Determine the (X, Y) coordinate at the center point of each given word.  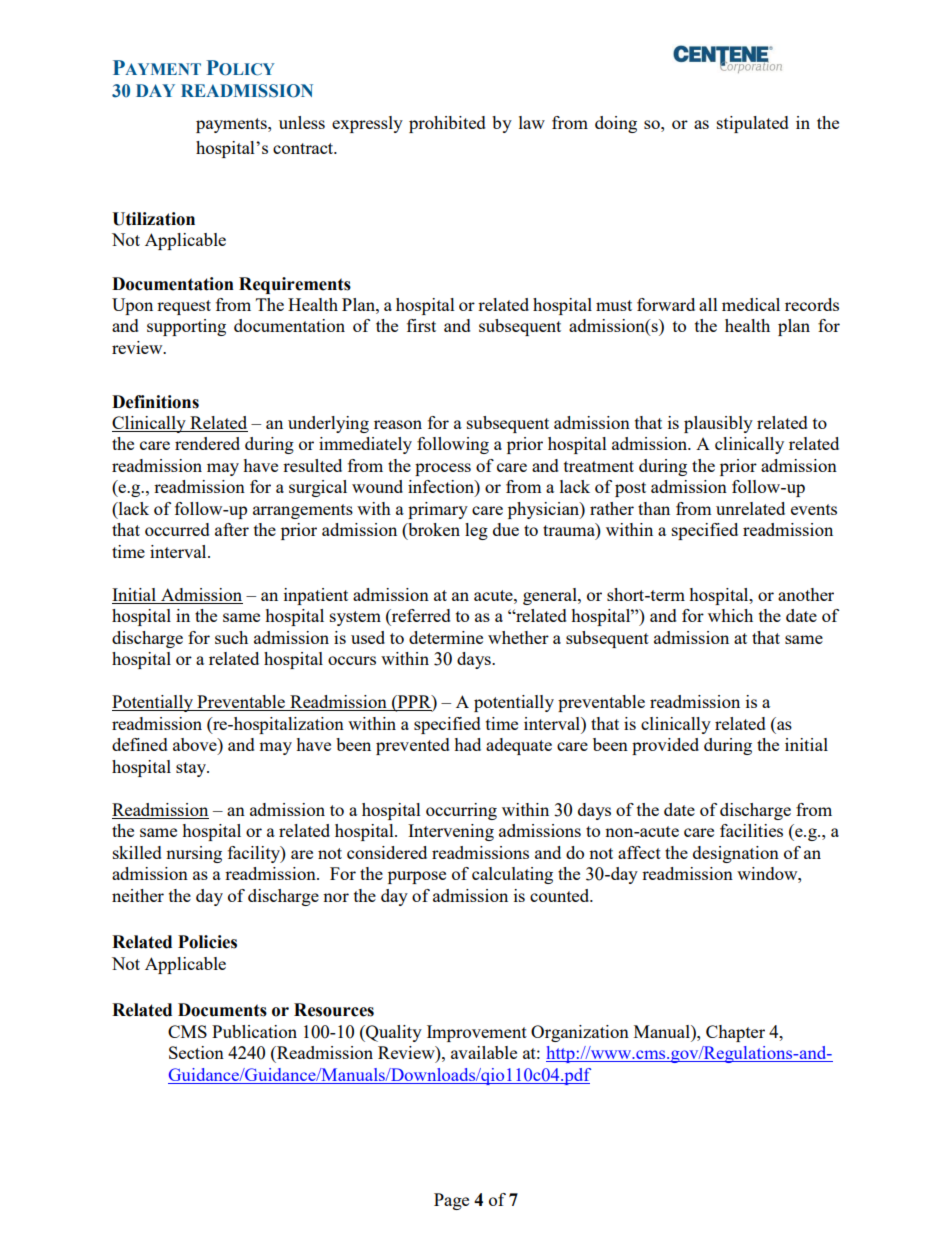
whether (518, 637)
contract (304, 148)
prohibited (447, 124)
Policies (207, 942)
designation (736, 854)
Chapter (735, 1033)
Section (196, 1052)
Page (451, 1201)
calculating (512, 875)
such (231, 637)
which (730, 615)
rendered (207, 443)
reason (398, 424)
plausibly (718, 424)
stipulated (753, 124)
